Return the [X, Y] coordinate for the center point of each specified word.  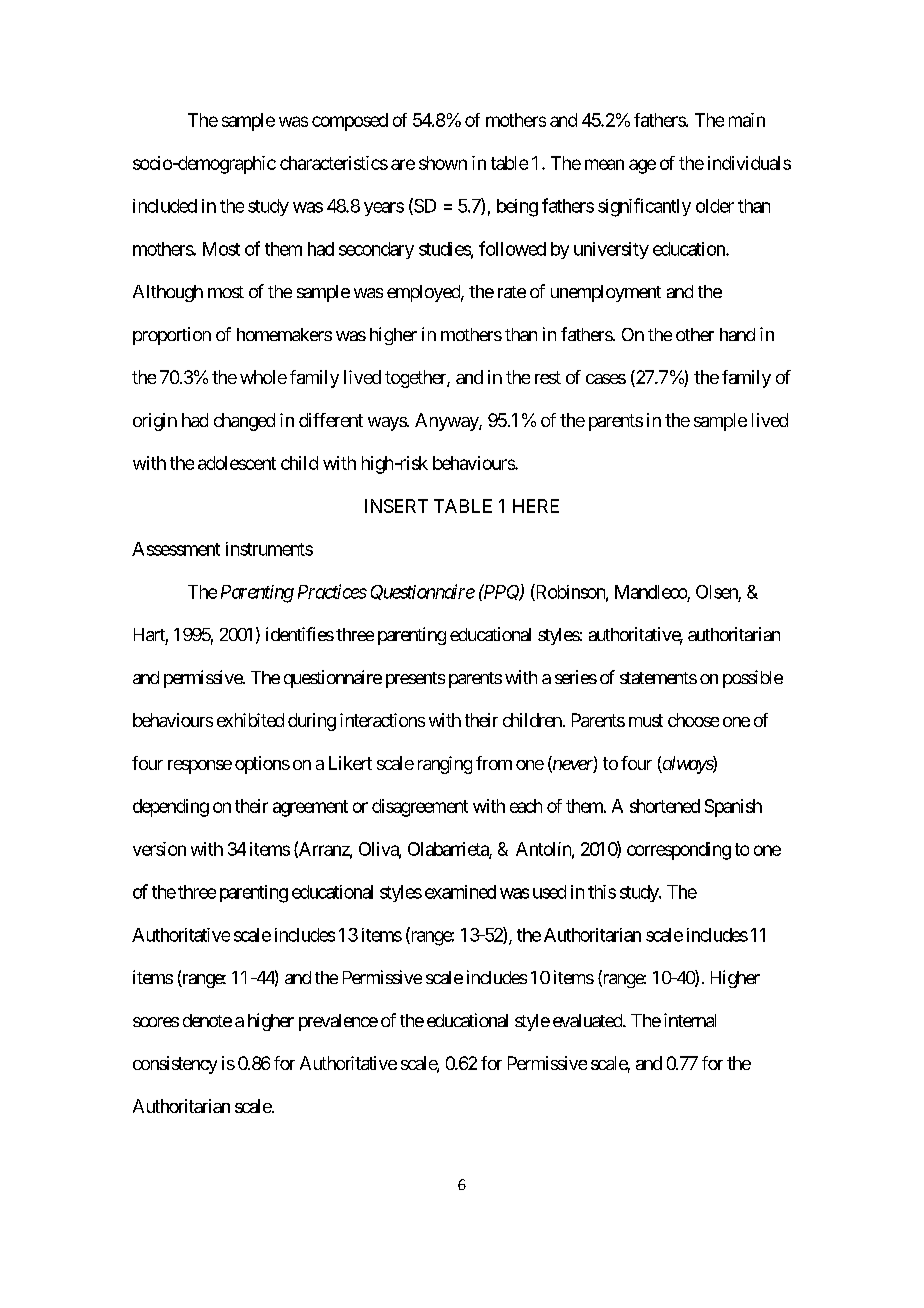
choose [693, 720]
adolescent [237, 463]
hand [737, 334]
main [747, 120]
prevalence [338, 1022]
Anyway [447, 422]
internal [690, 1020]
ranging [445, 765]
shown [443, 163]
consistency [175, 1065]
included [165, 206]
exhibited [250, 720]
